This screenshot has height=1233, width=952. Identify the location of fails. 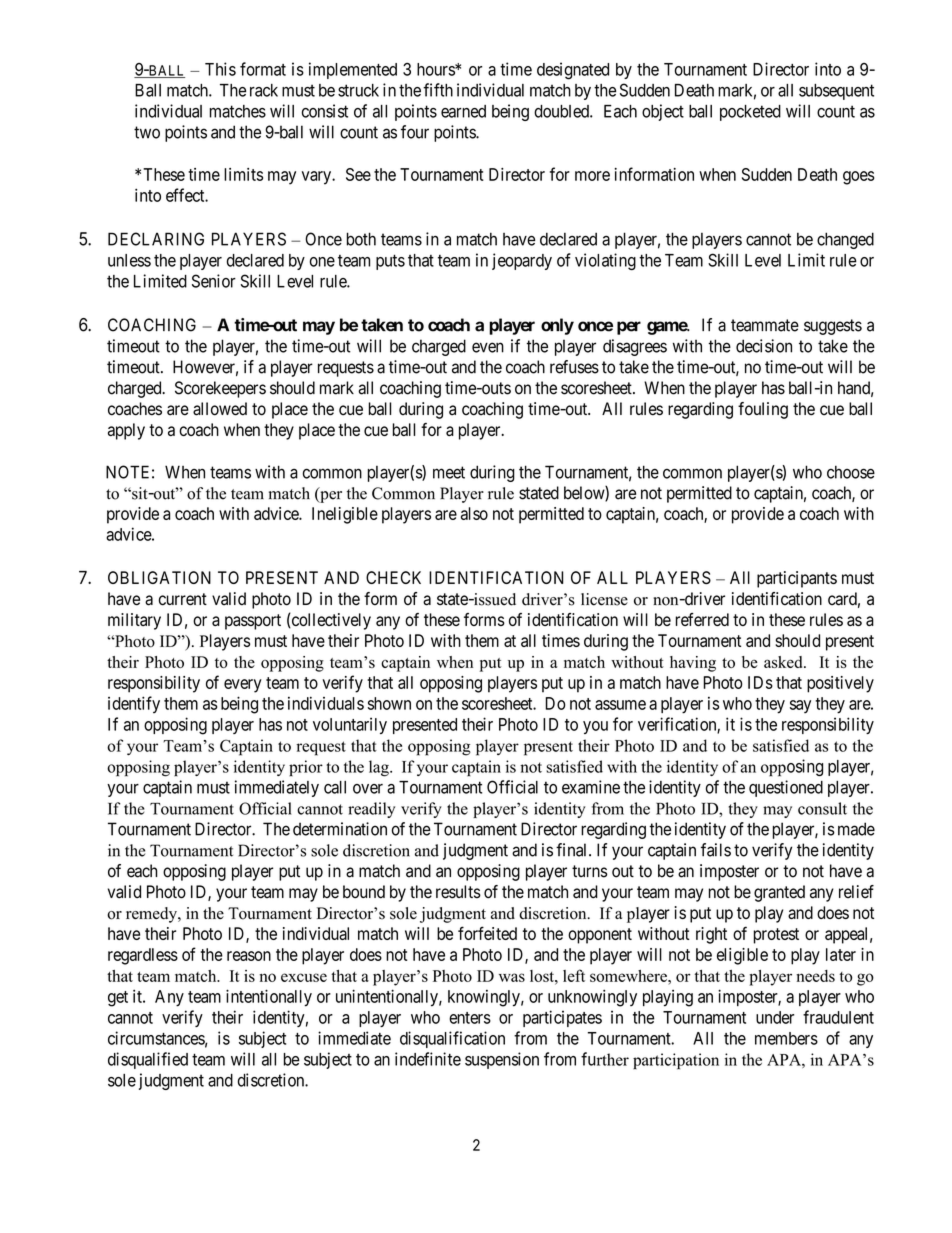
(716, 850).
